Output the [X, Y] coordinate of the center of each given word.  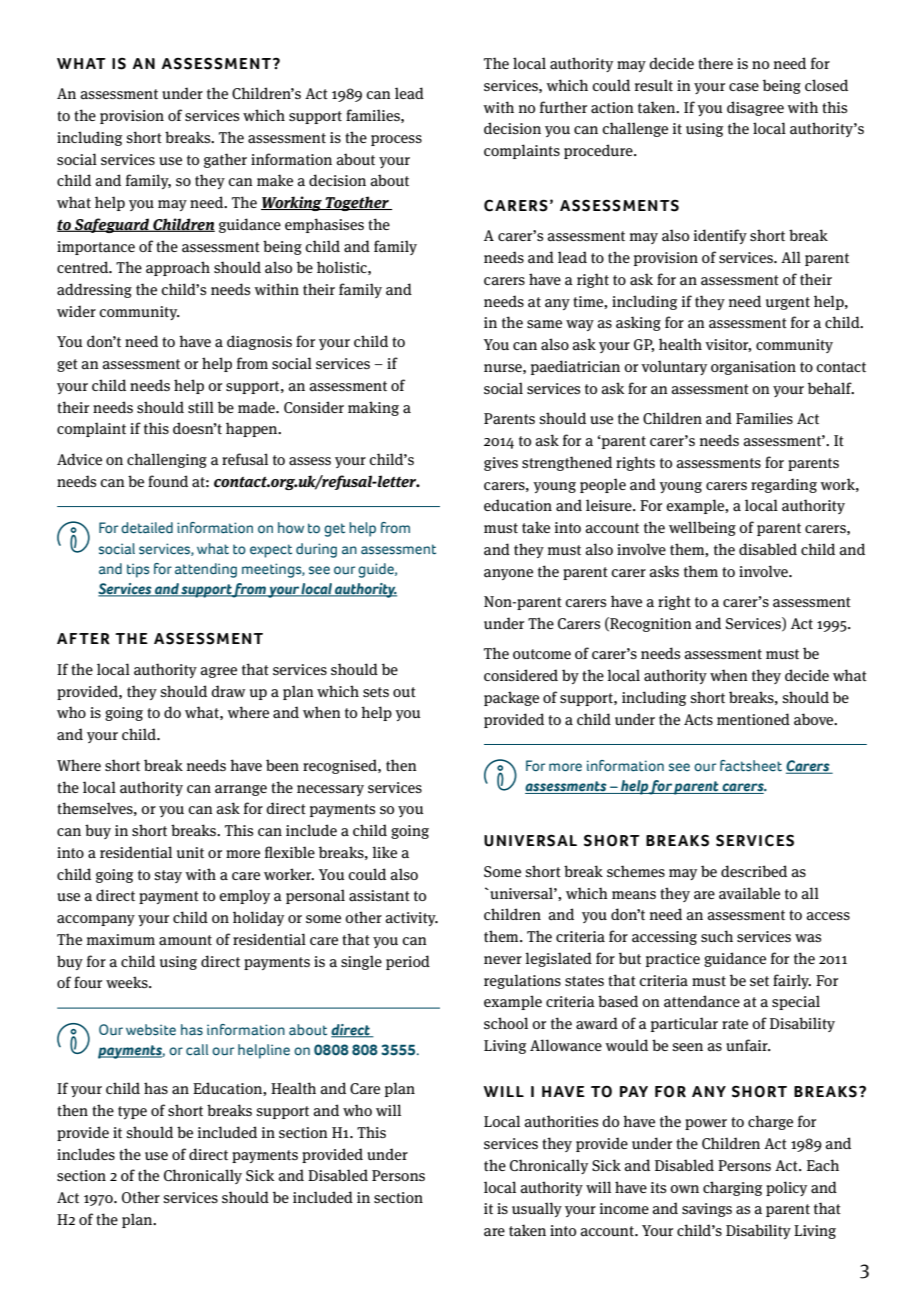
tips [138, 570]
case [744, 87]
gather [225, 160]
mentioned [753, 719]
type [132, 1112]
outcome [542, 654]
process [396, 140]
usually [537, 1209]
